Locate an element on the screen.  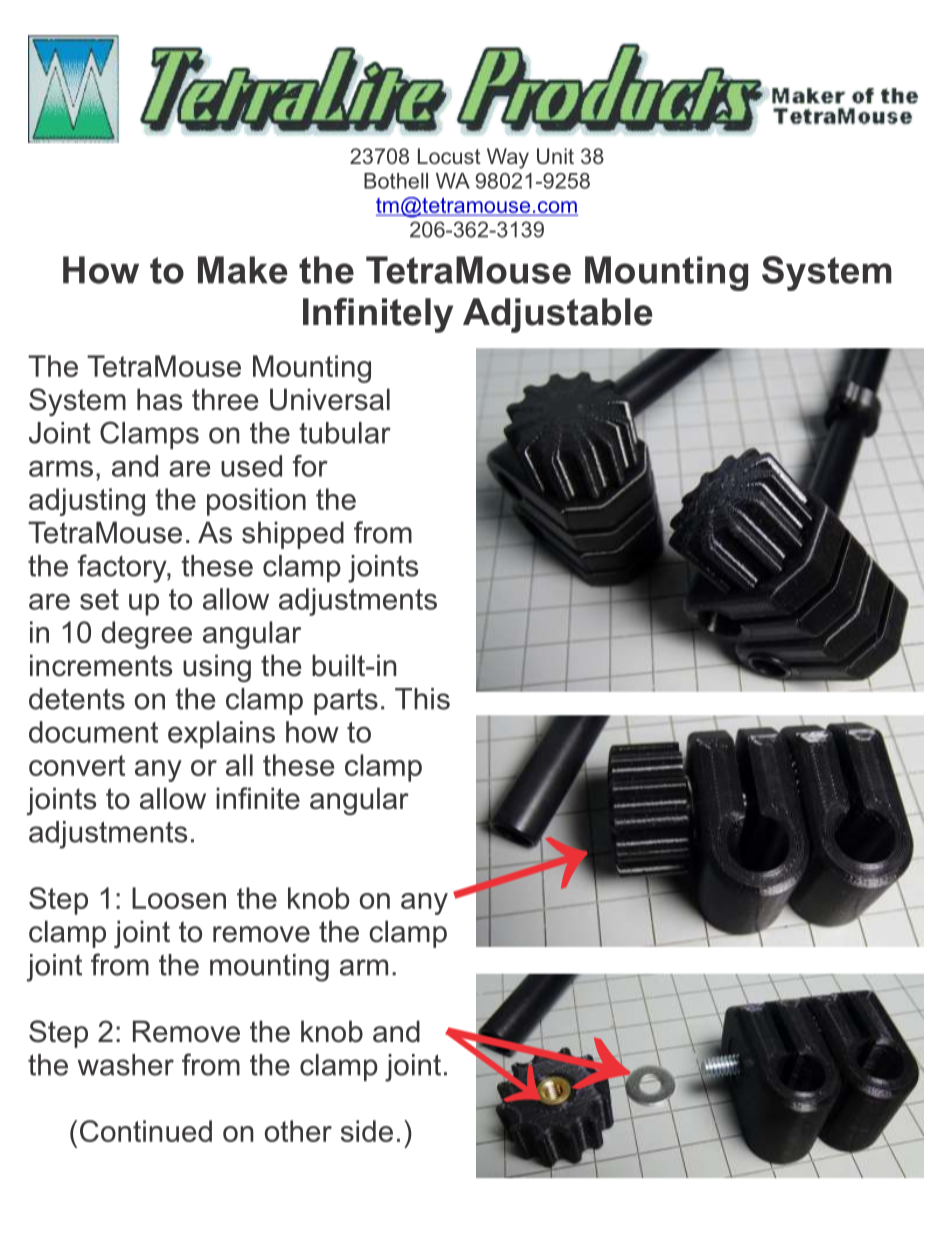
Way is located at coordinates (508, 158).
